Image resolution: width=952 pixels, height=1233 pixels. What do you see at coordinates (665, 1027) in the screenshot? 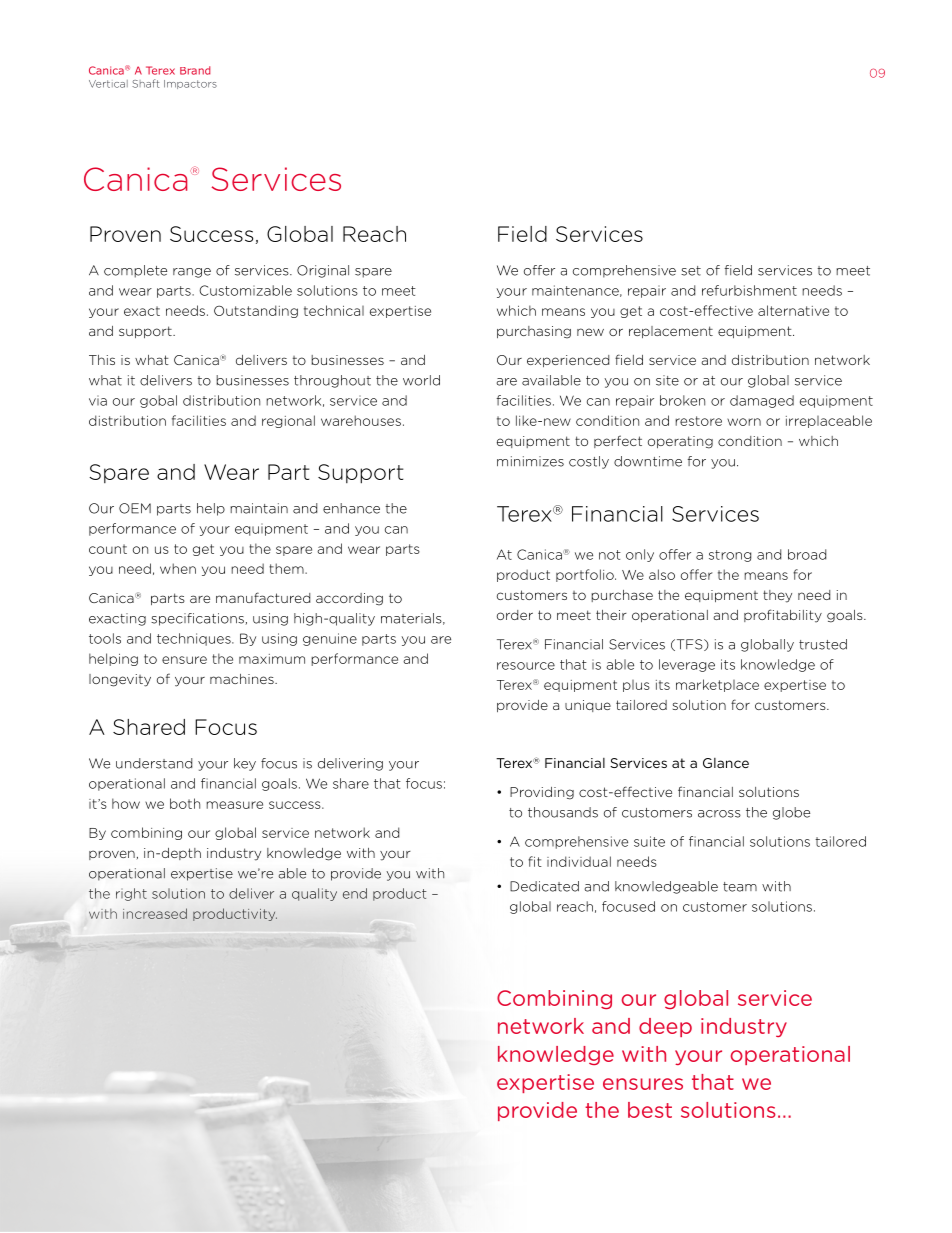
I see `deep` at bounding box center [665, 1027].
